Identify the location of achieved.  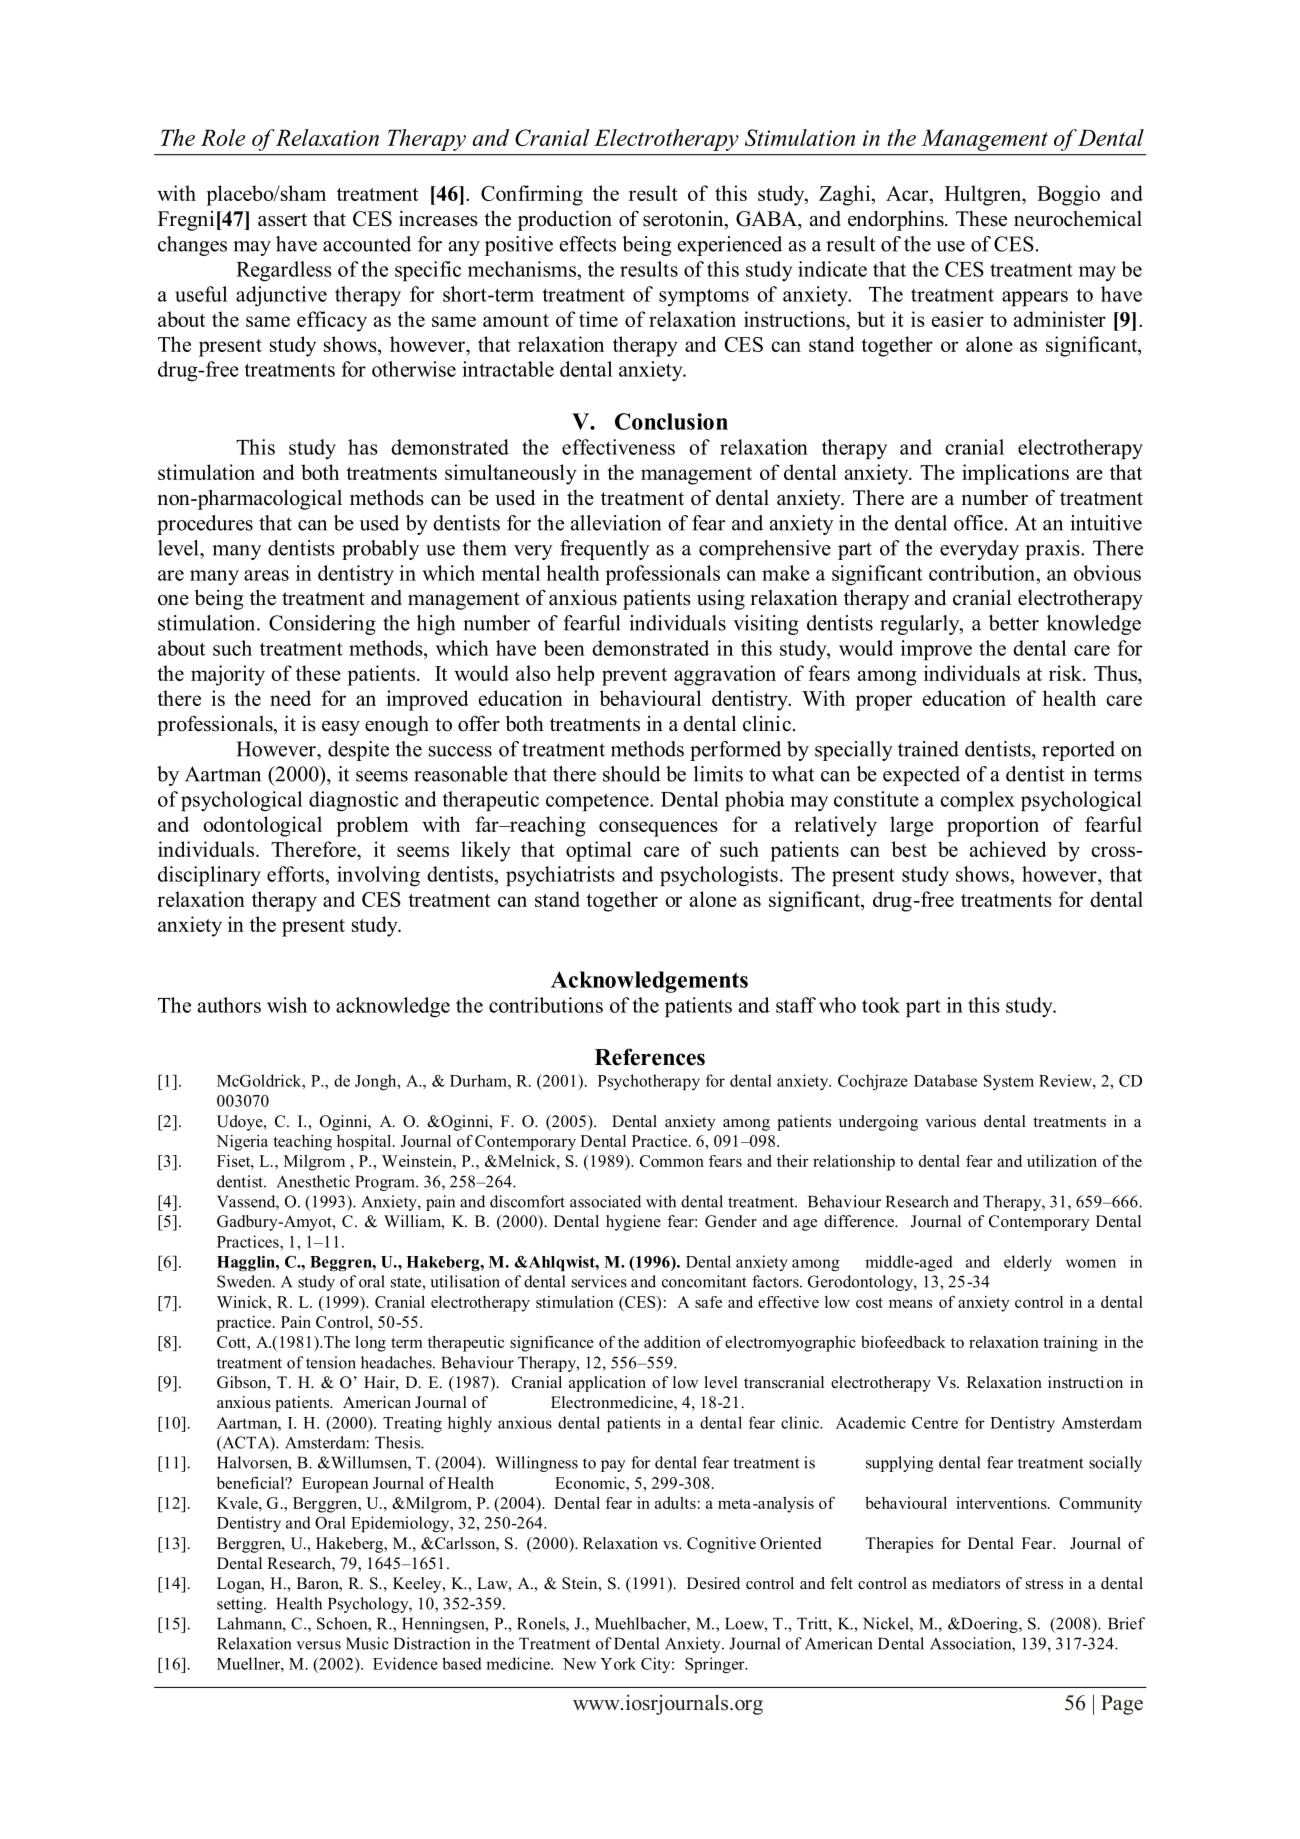
(1008, 849).
